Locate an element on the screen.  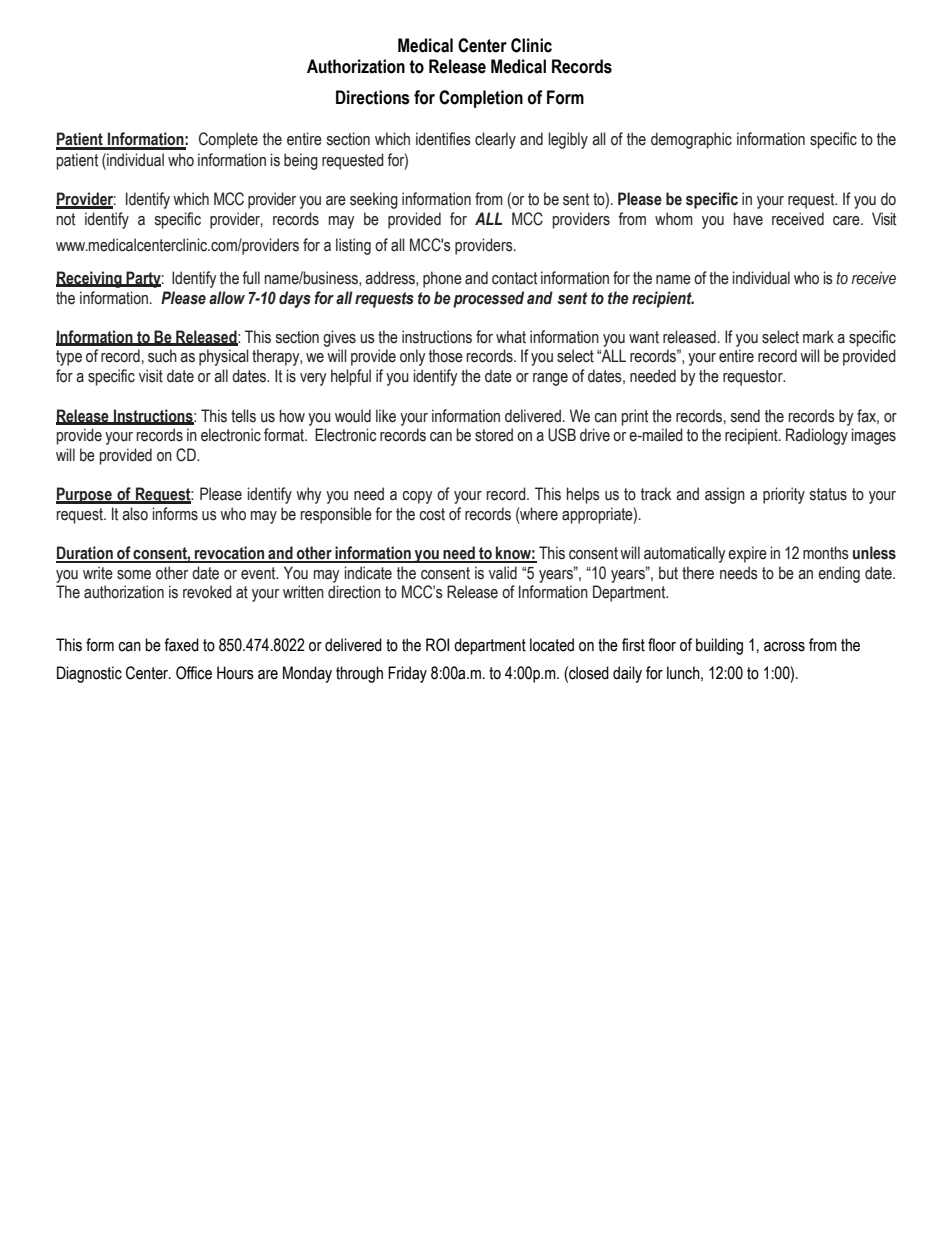
allow is located at coordinates (227, 298).
